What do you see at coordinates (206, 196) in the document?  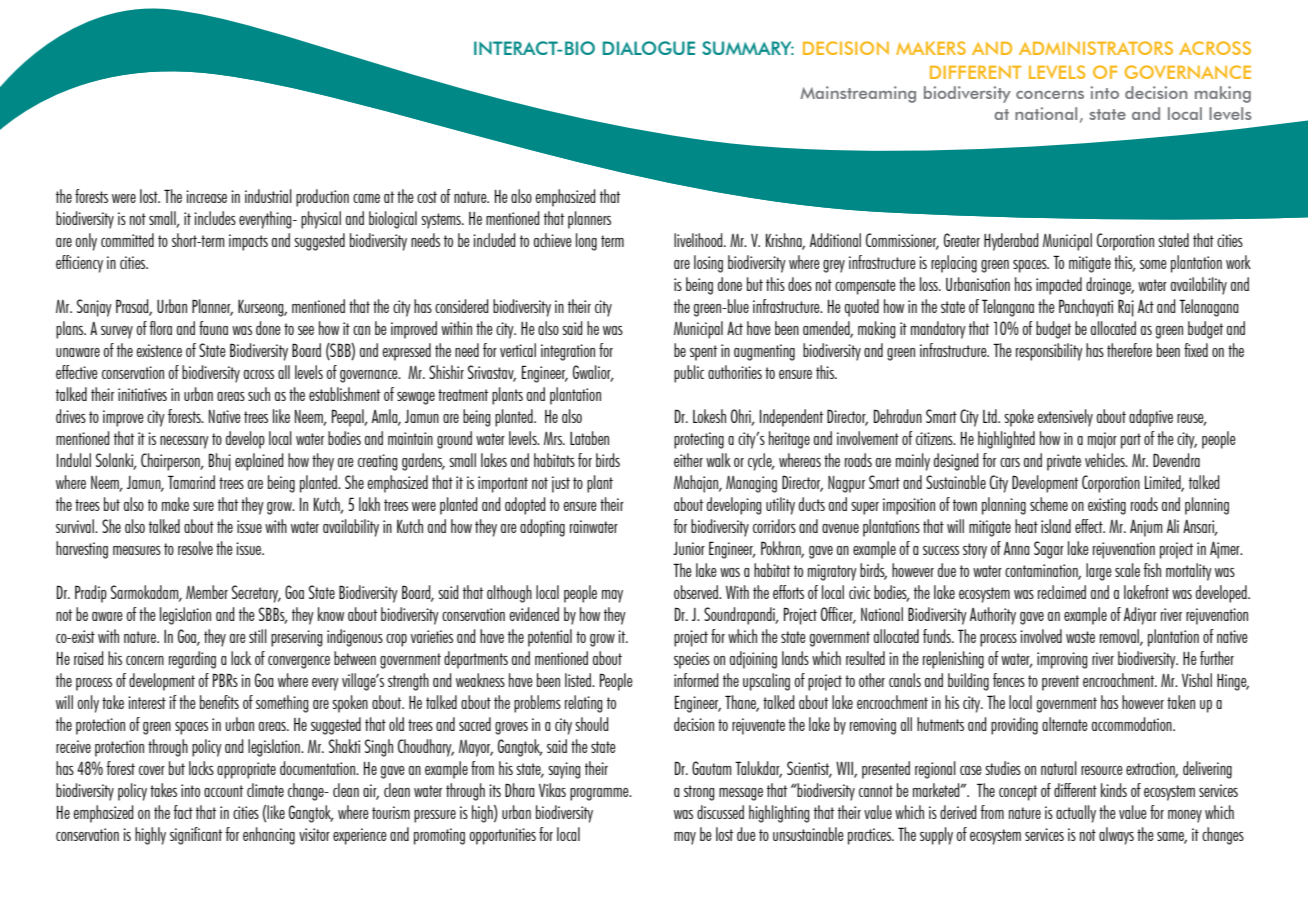 I see `increase` at bounding box center [206, 196].
